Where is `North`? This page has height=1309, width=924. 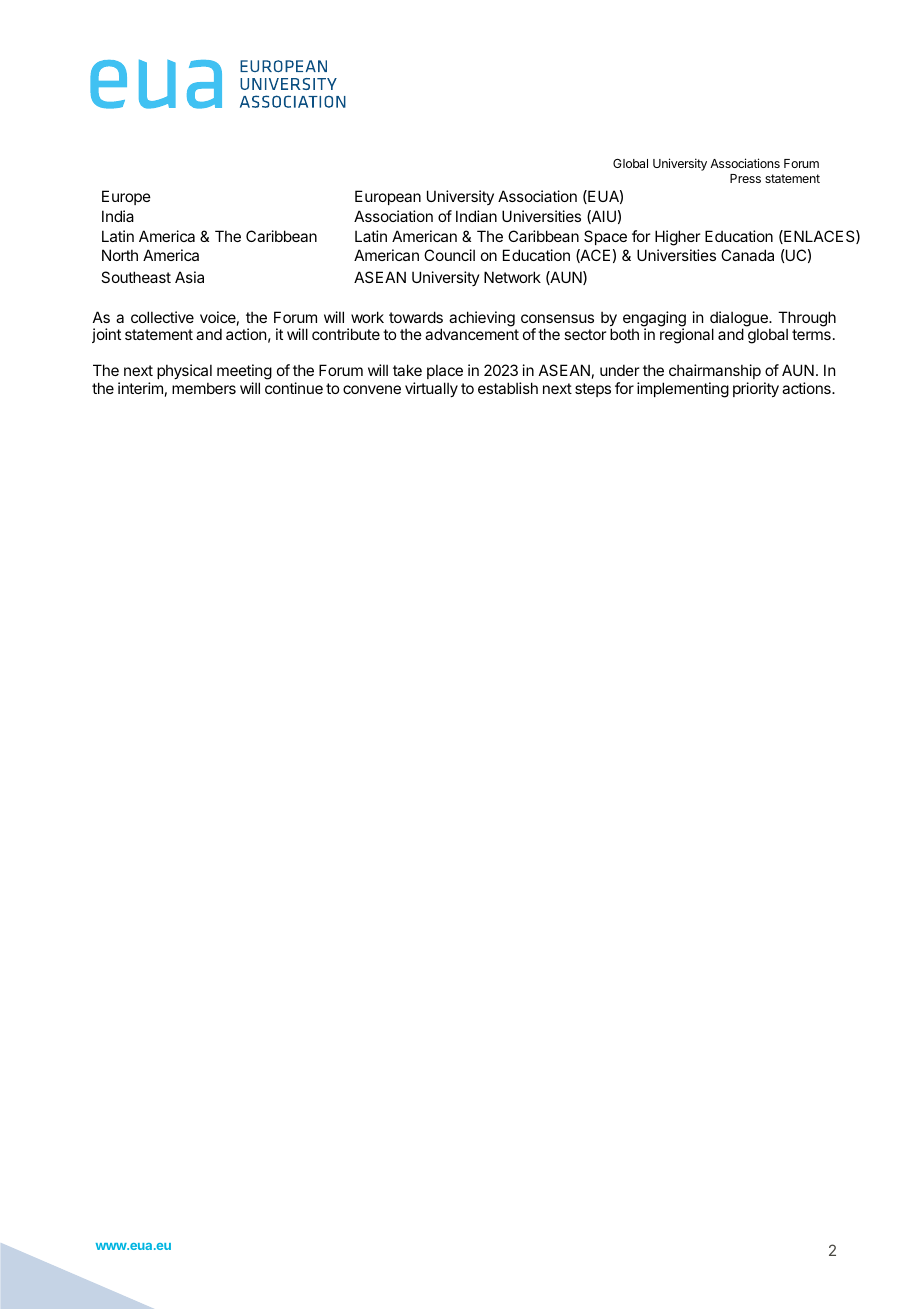
North is located at coordinates (120, 255).
